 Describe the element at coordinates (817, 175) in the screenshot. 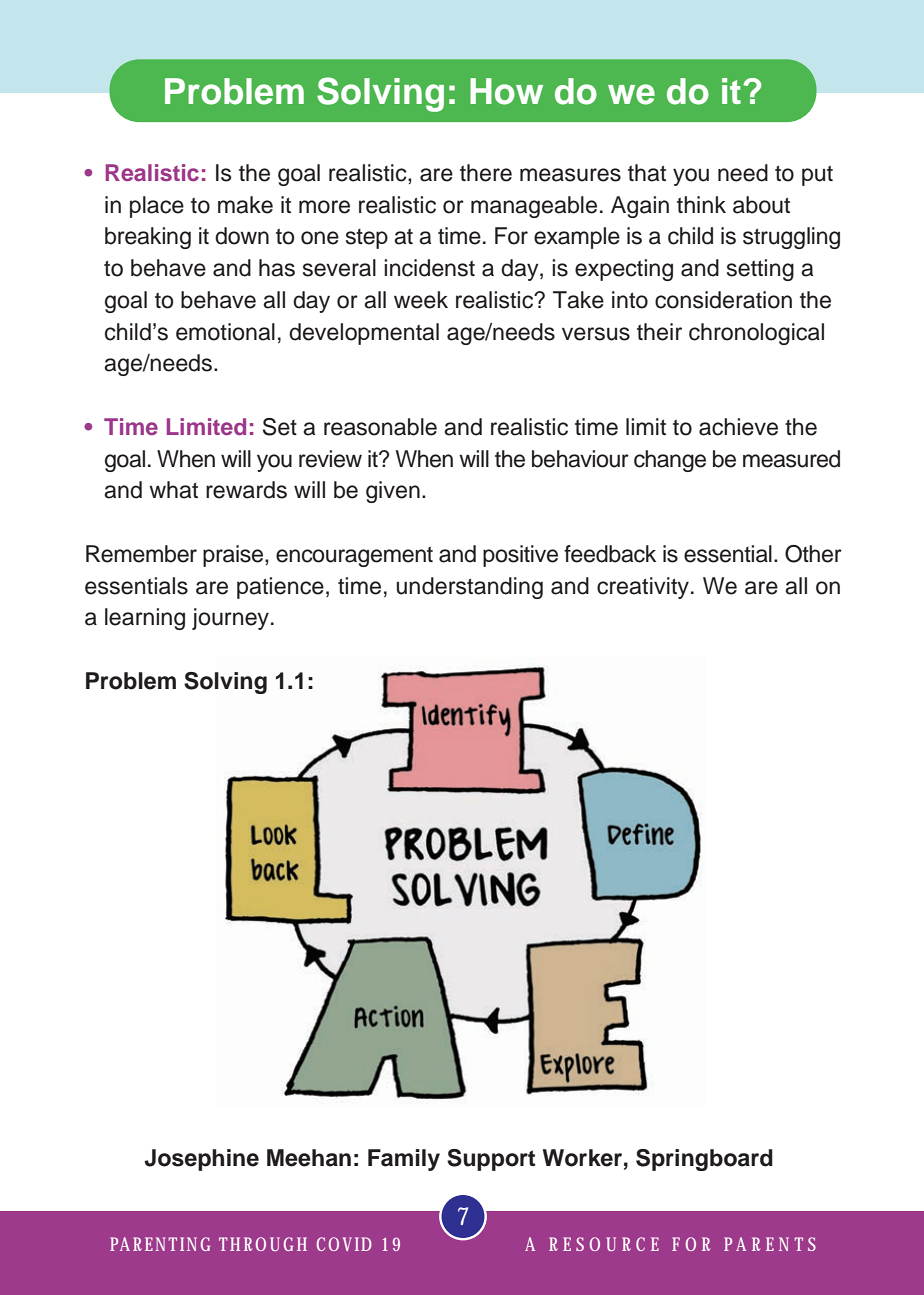

I see `put` at that location.
